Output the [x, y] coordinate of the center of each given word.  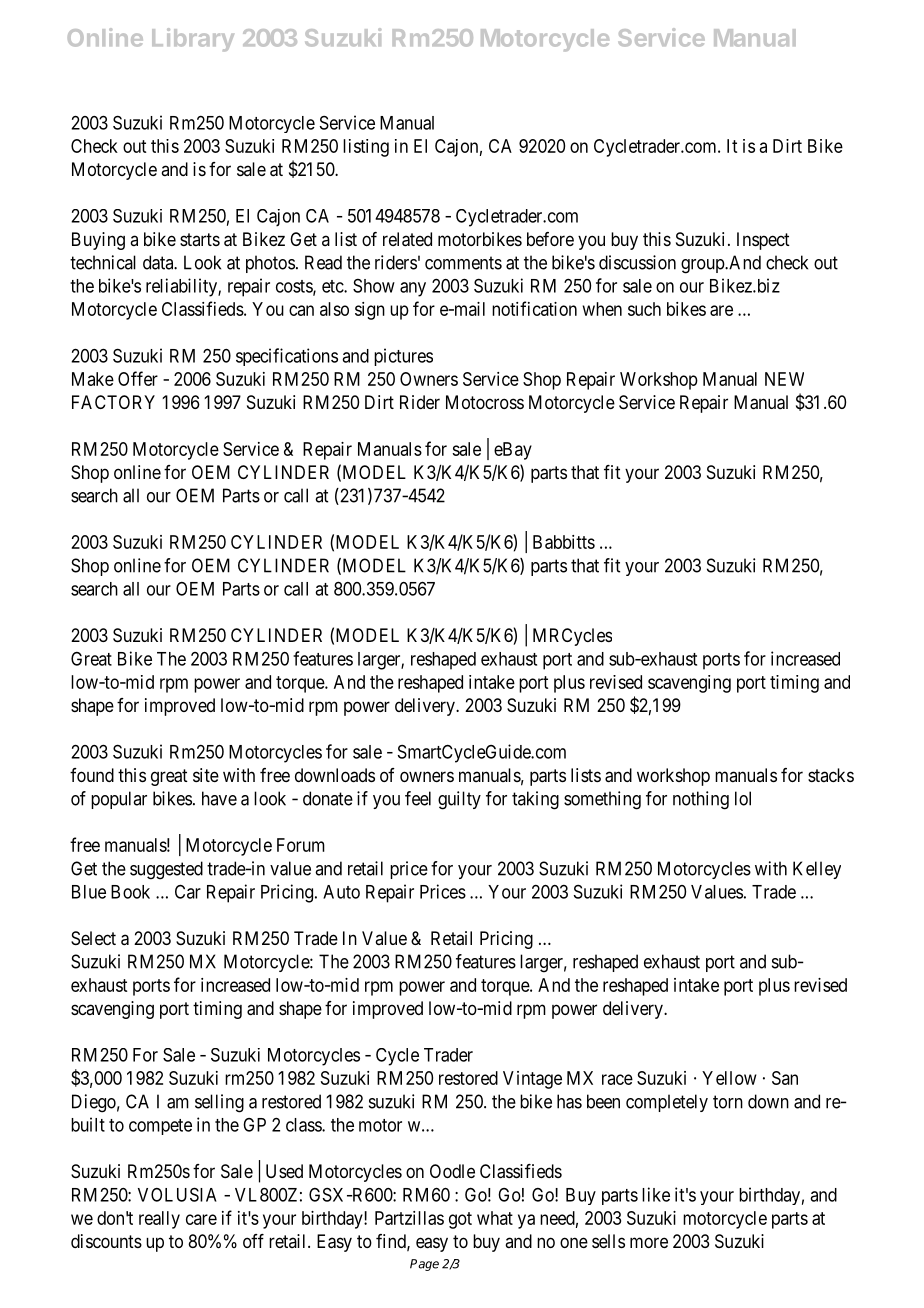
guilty [459, 800]
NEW [784, 379]
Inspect [763, 241]
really [159, 1220]
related [407, 239]
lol [743, 798]
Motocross [485, 402]
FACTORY [113, 402]
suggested [166, 870]
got [460, 1220]
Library [193, 40]
